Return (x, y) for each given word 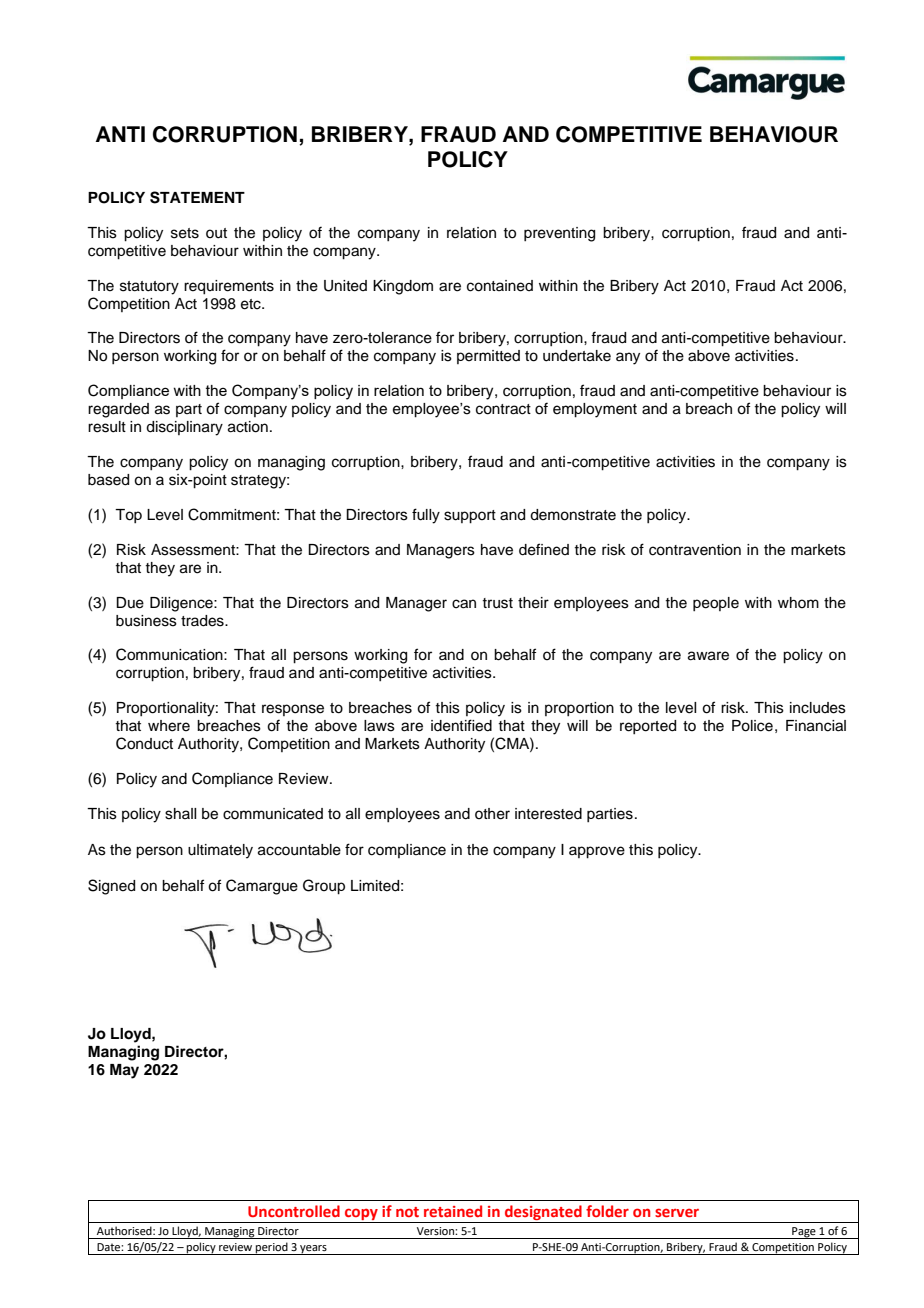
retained (453, 1211)
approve (597, 852)
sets (185, 233)
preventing (559, 234)
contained (500, 286)
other (492, 814)
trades (203, 621)
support (470, 517)
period (272, 1248)
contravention (695, 550)
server (677, 1212)
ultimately (220, 851)
